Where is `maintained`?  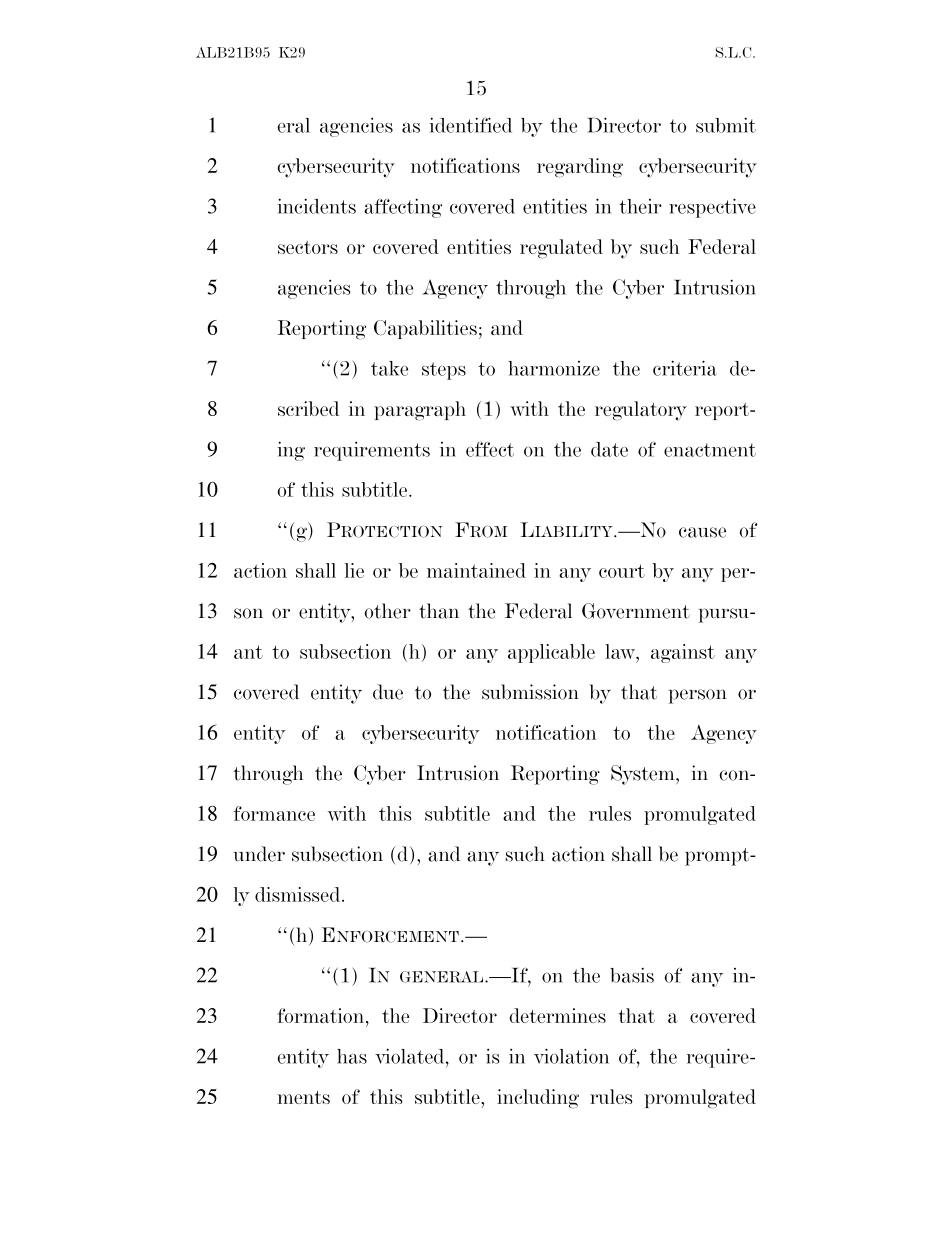
maintained is located at coordinates (476, 570).
